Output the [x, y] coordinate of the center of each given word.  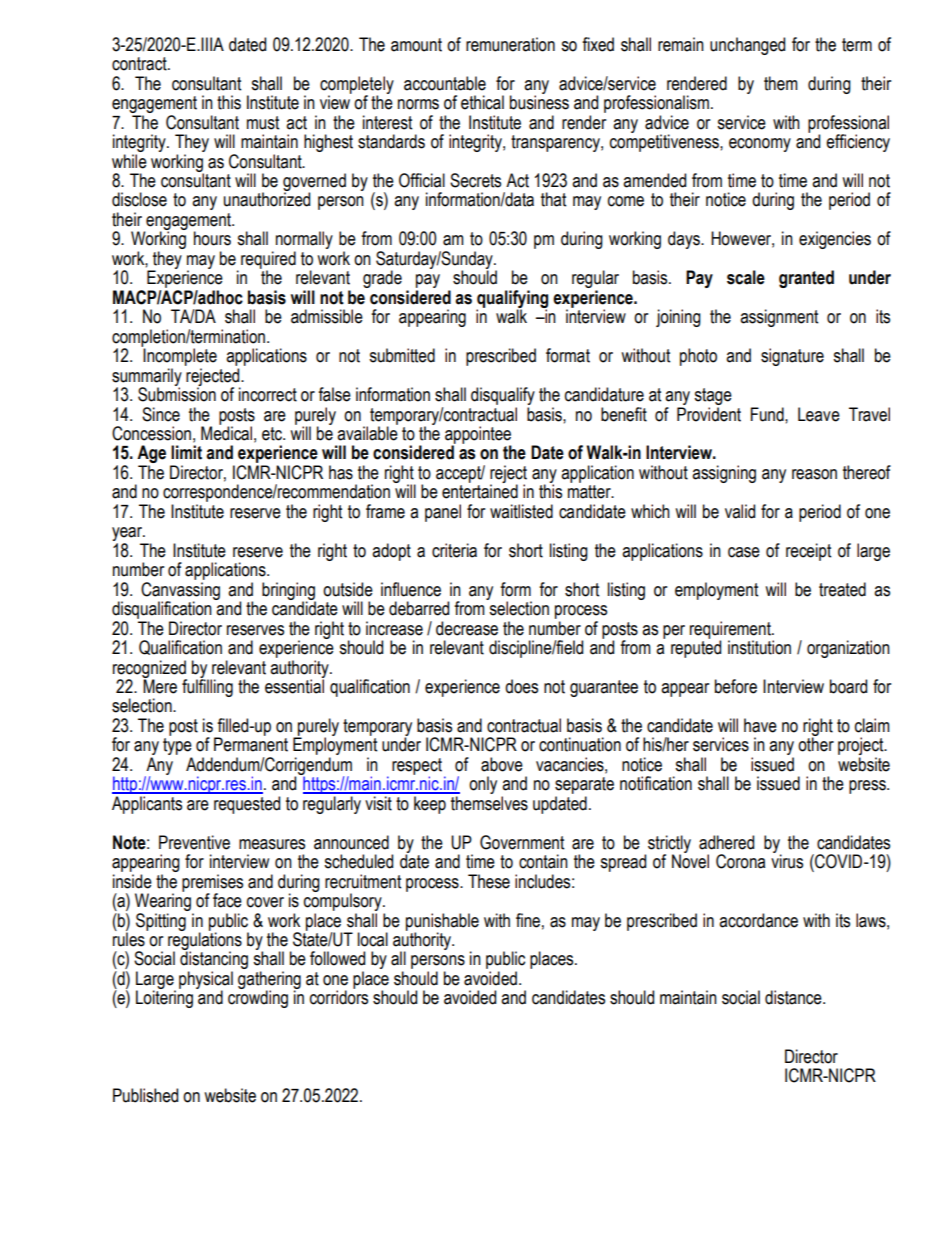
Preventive [194, 842]
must [263, 123]
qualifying [512, 300]
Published [145, 1095]
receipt [808, 552]
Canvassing [180, 592]
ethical [482, 102]
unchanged [747, 46]
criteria [454, 550]
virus [787, 860]
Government [522, 842]
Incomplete [179, 356]
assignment [779, 318]
